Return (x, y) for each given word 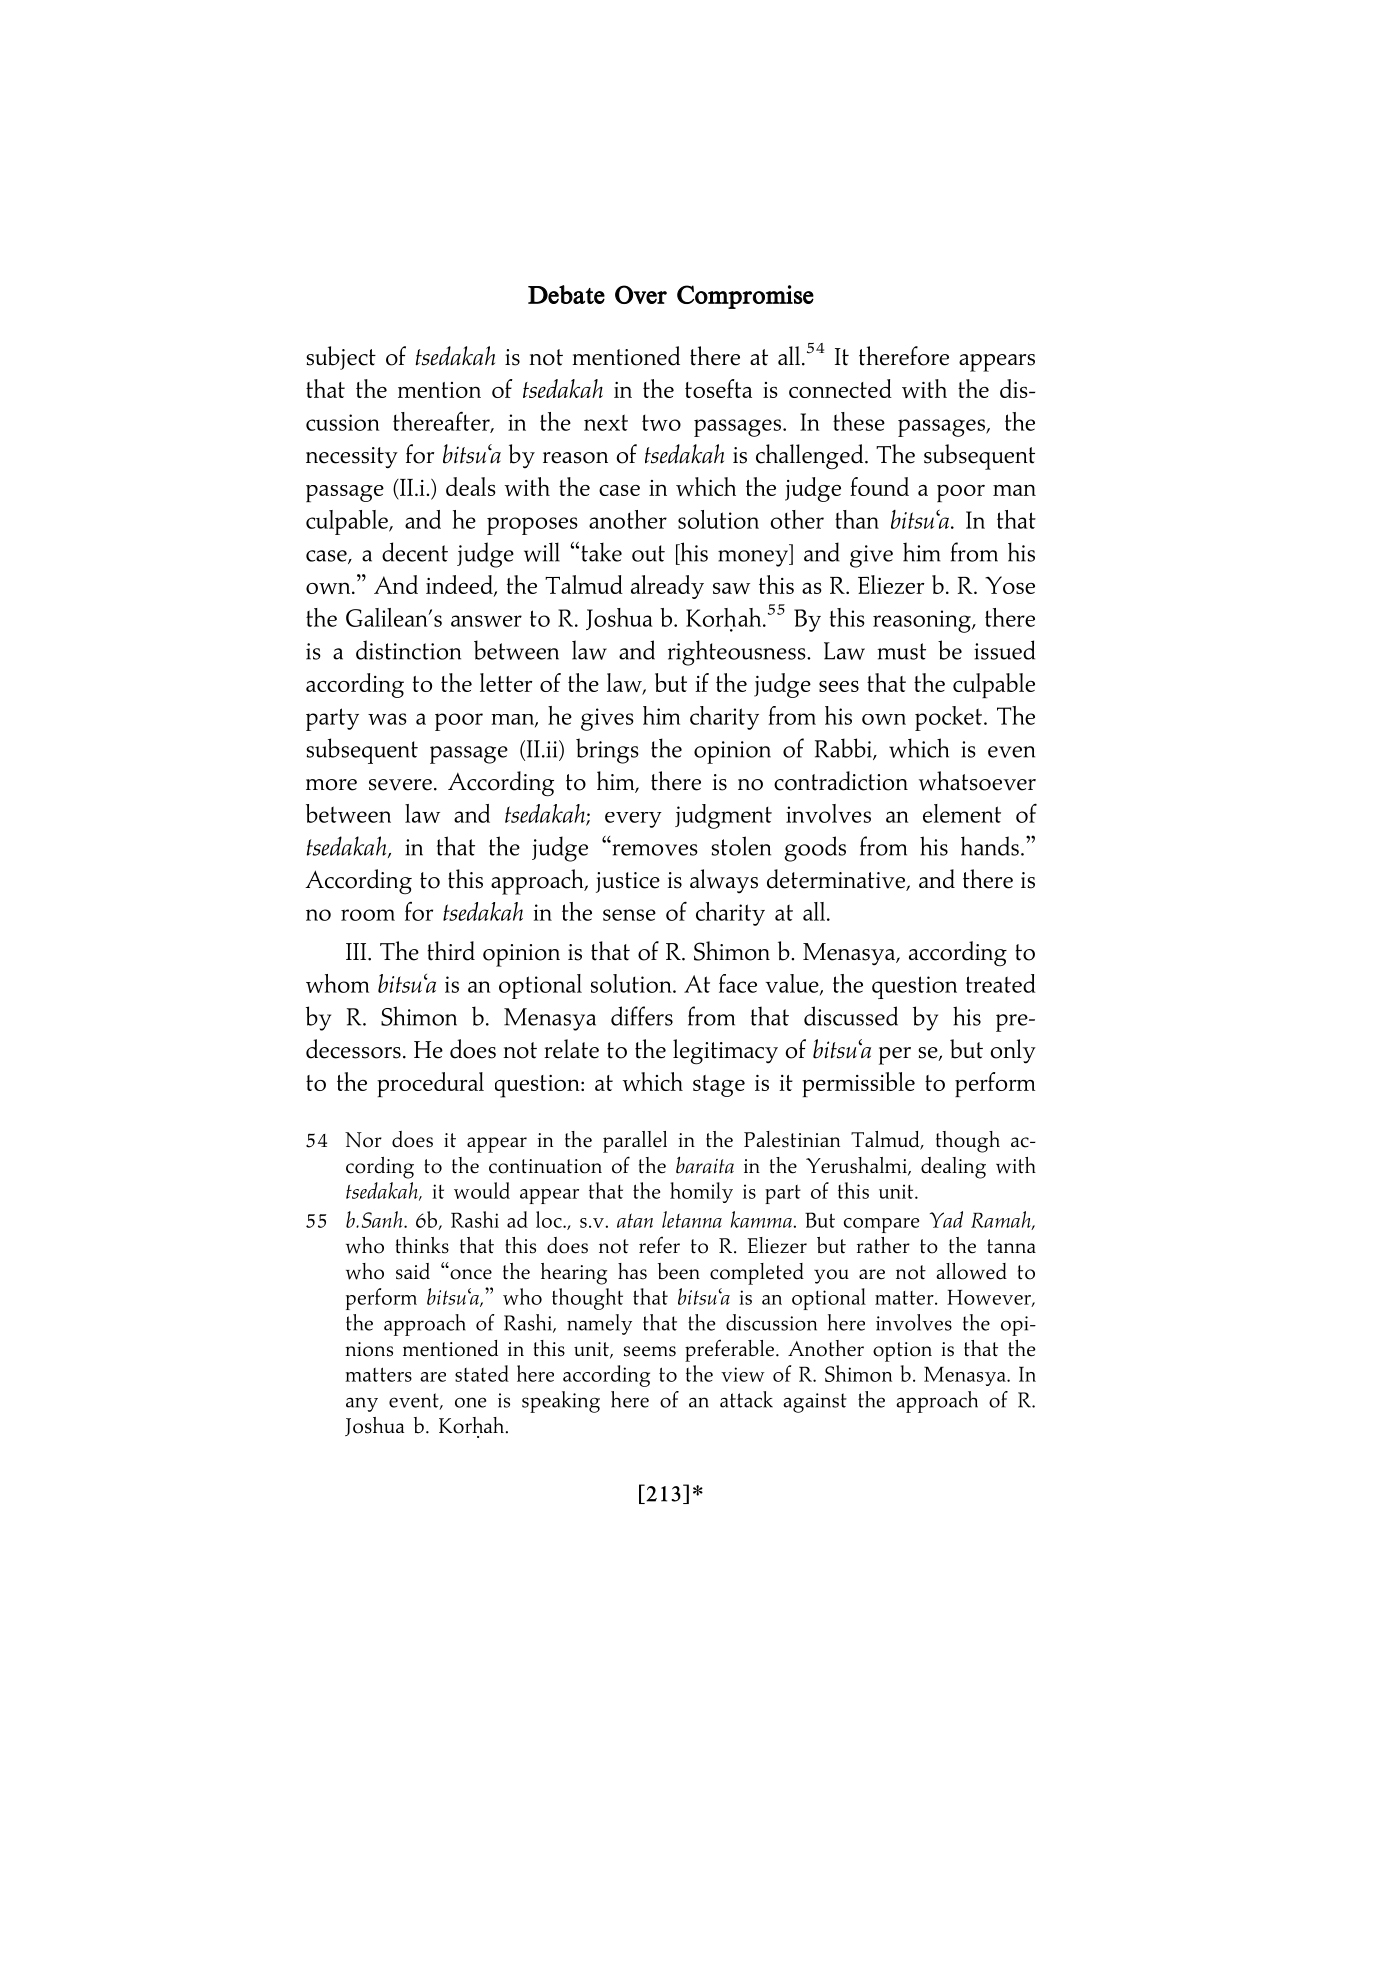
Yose (1010, 585)
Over (641, 294)
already (667, 587)
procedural (430, 1084)
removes (655, 850)
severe (400, 785)
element (962, 813)
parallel (635, 1142)
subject (341, 358)
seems (650, 1351)
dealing (953, 1168)
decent (415, 552)
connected (840, 388)
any (362, 1404)
